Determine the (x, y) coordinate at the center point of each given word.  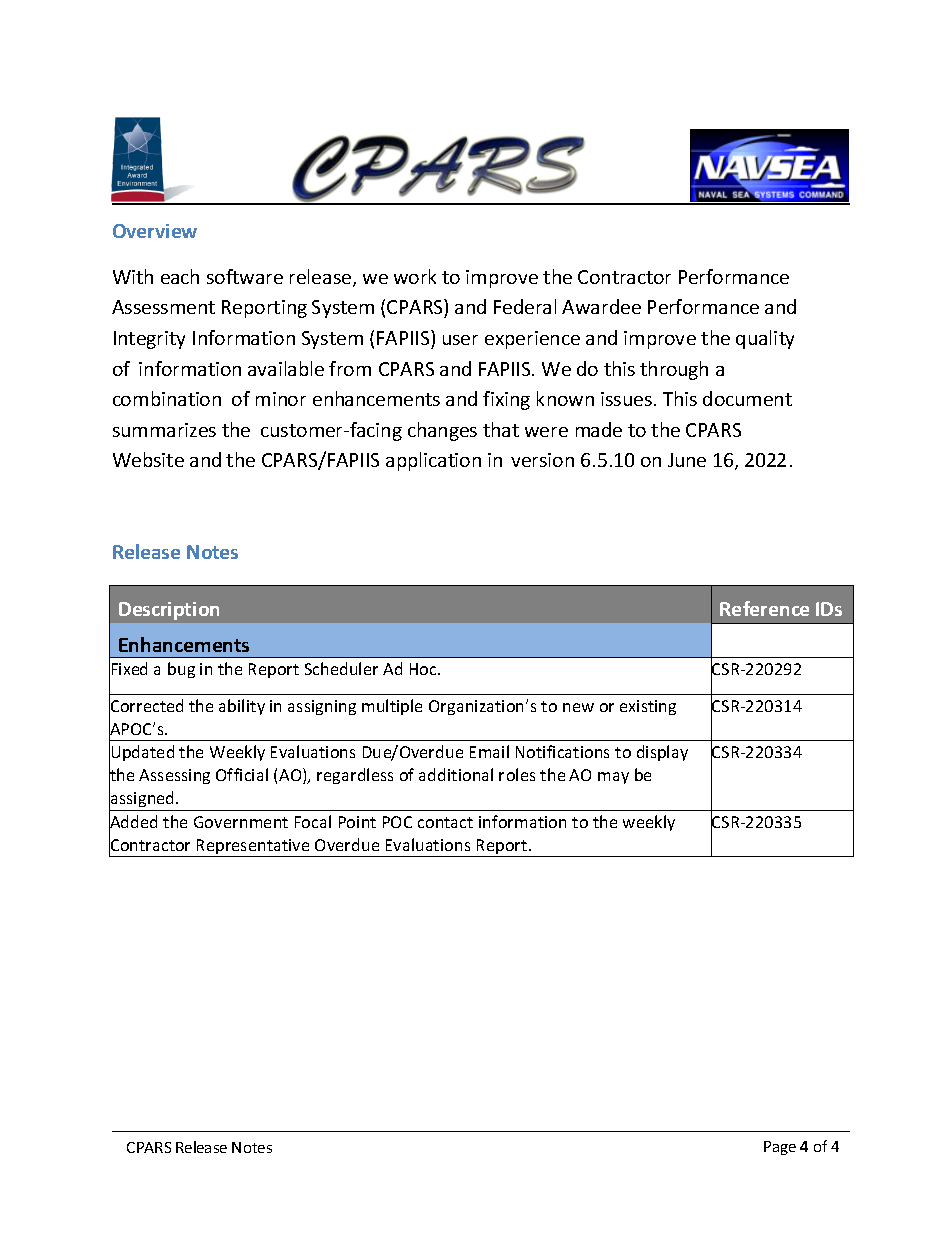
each (180, 276)
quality (765, 339)
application (433, 461)
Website (148, 459)
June (687, 460)
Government (241, 822)
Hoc (424, 669)
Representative (254, 848)
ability (242, 707)
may (613, 778)
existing (648, 707)
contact (445, 822)
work (415, 276)
